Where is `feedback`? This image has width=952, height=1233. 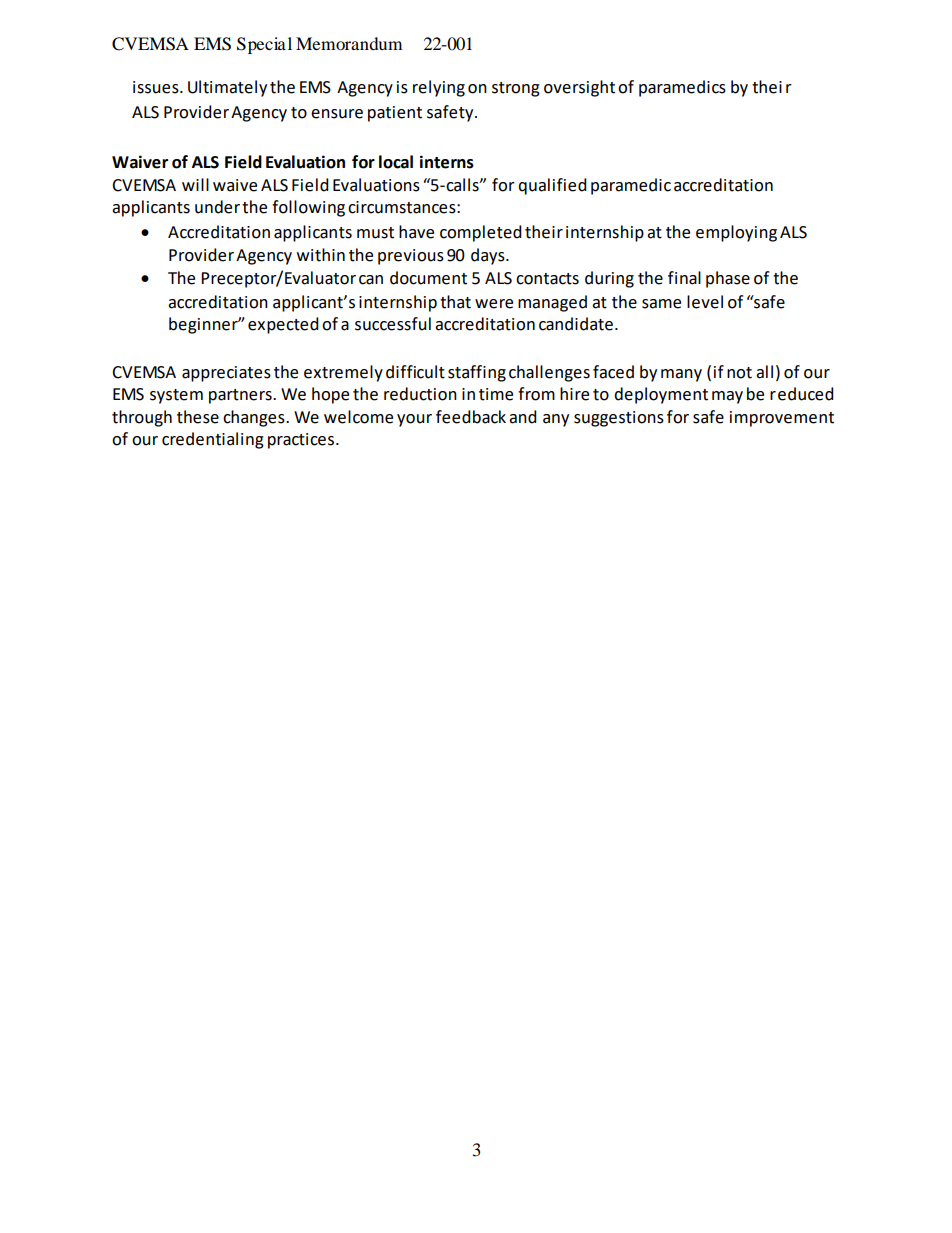 feedback is located at coordinates (471, 417).
